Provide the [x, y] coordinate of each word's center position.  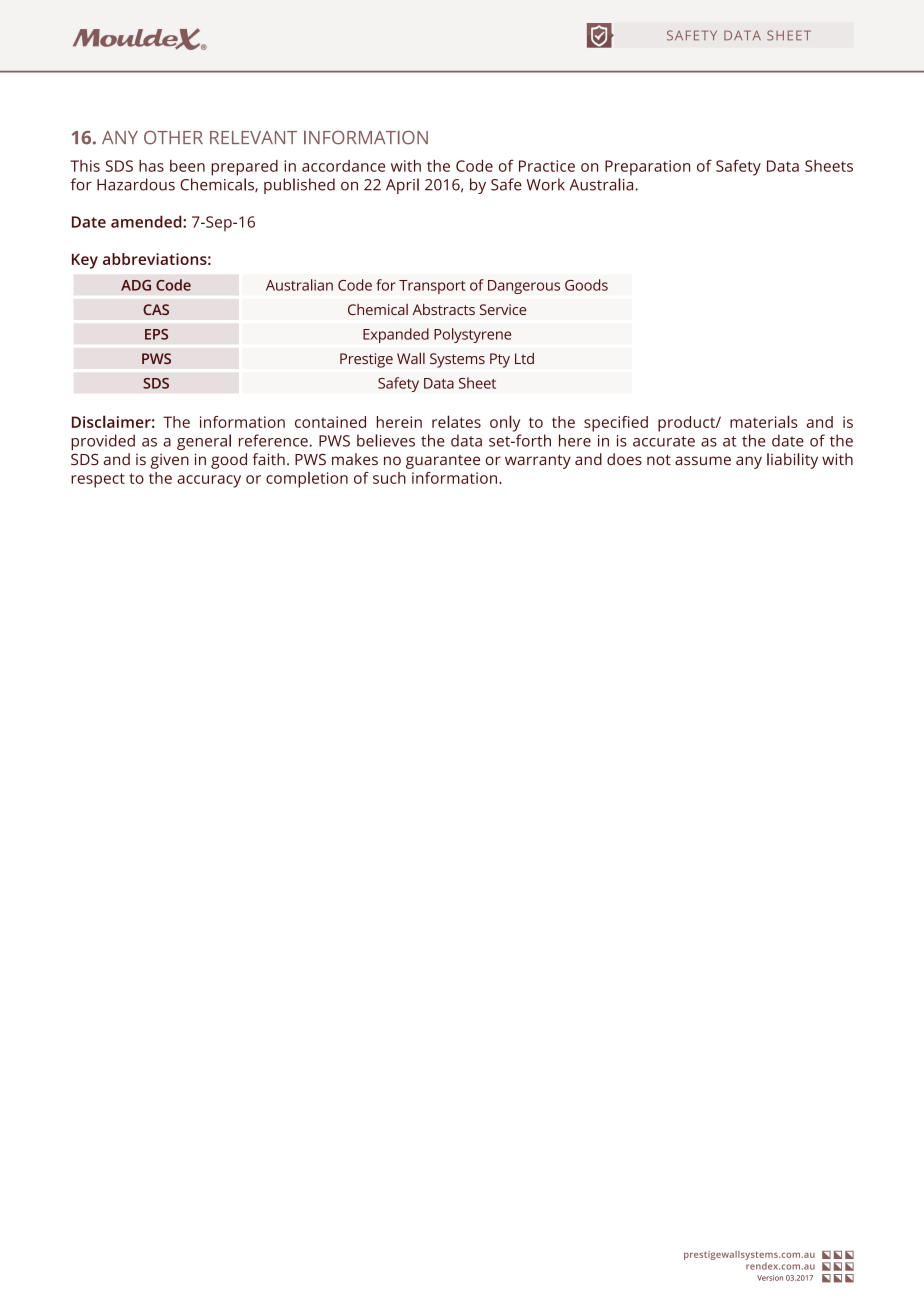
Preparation [647, 168]
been [187, 166]
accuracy [209, 481]
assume [703, 460]
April [402, 186]
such [389, 478]
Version [770, 1278]
